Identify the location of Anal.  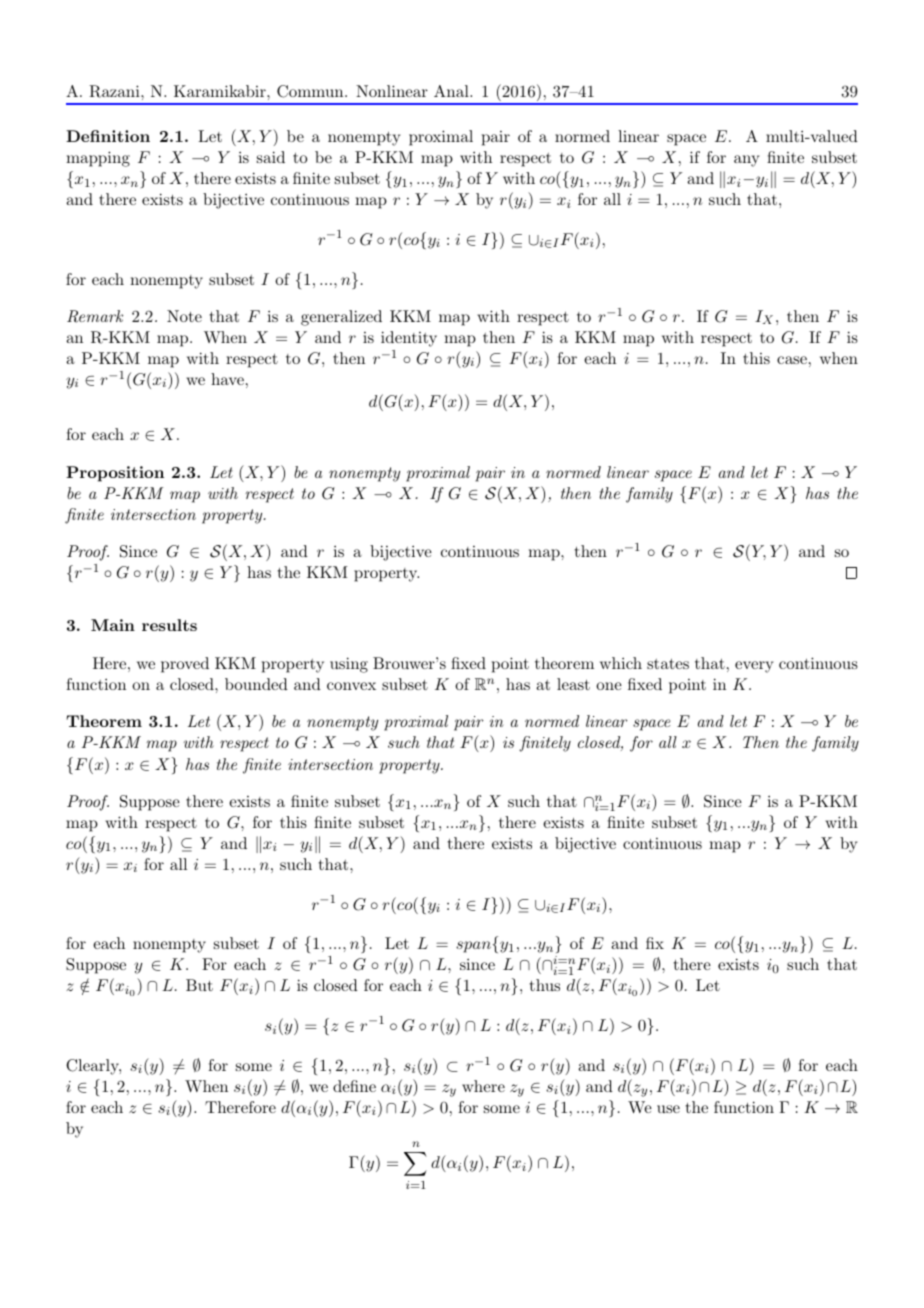
(452, 91).
